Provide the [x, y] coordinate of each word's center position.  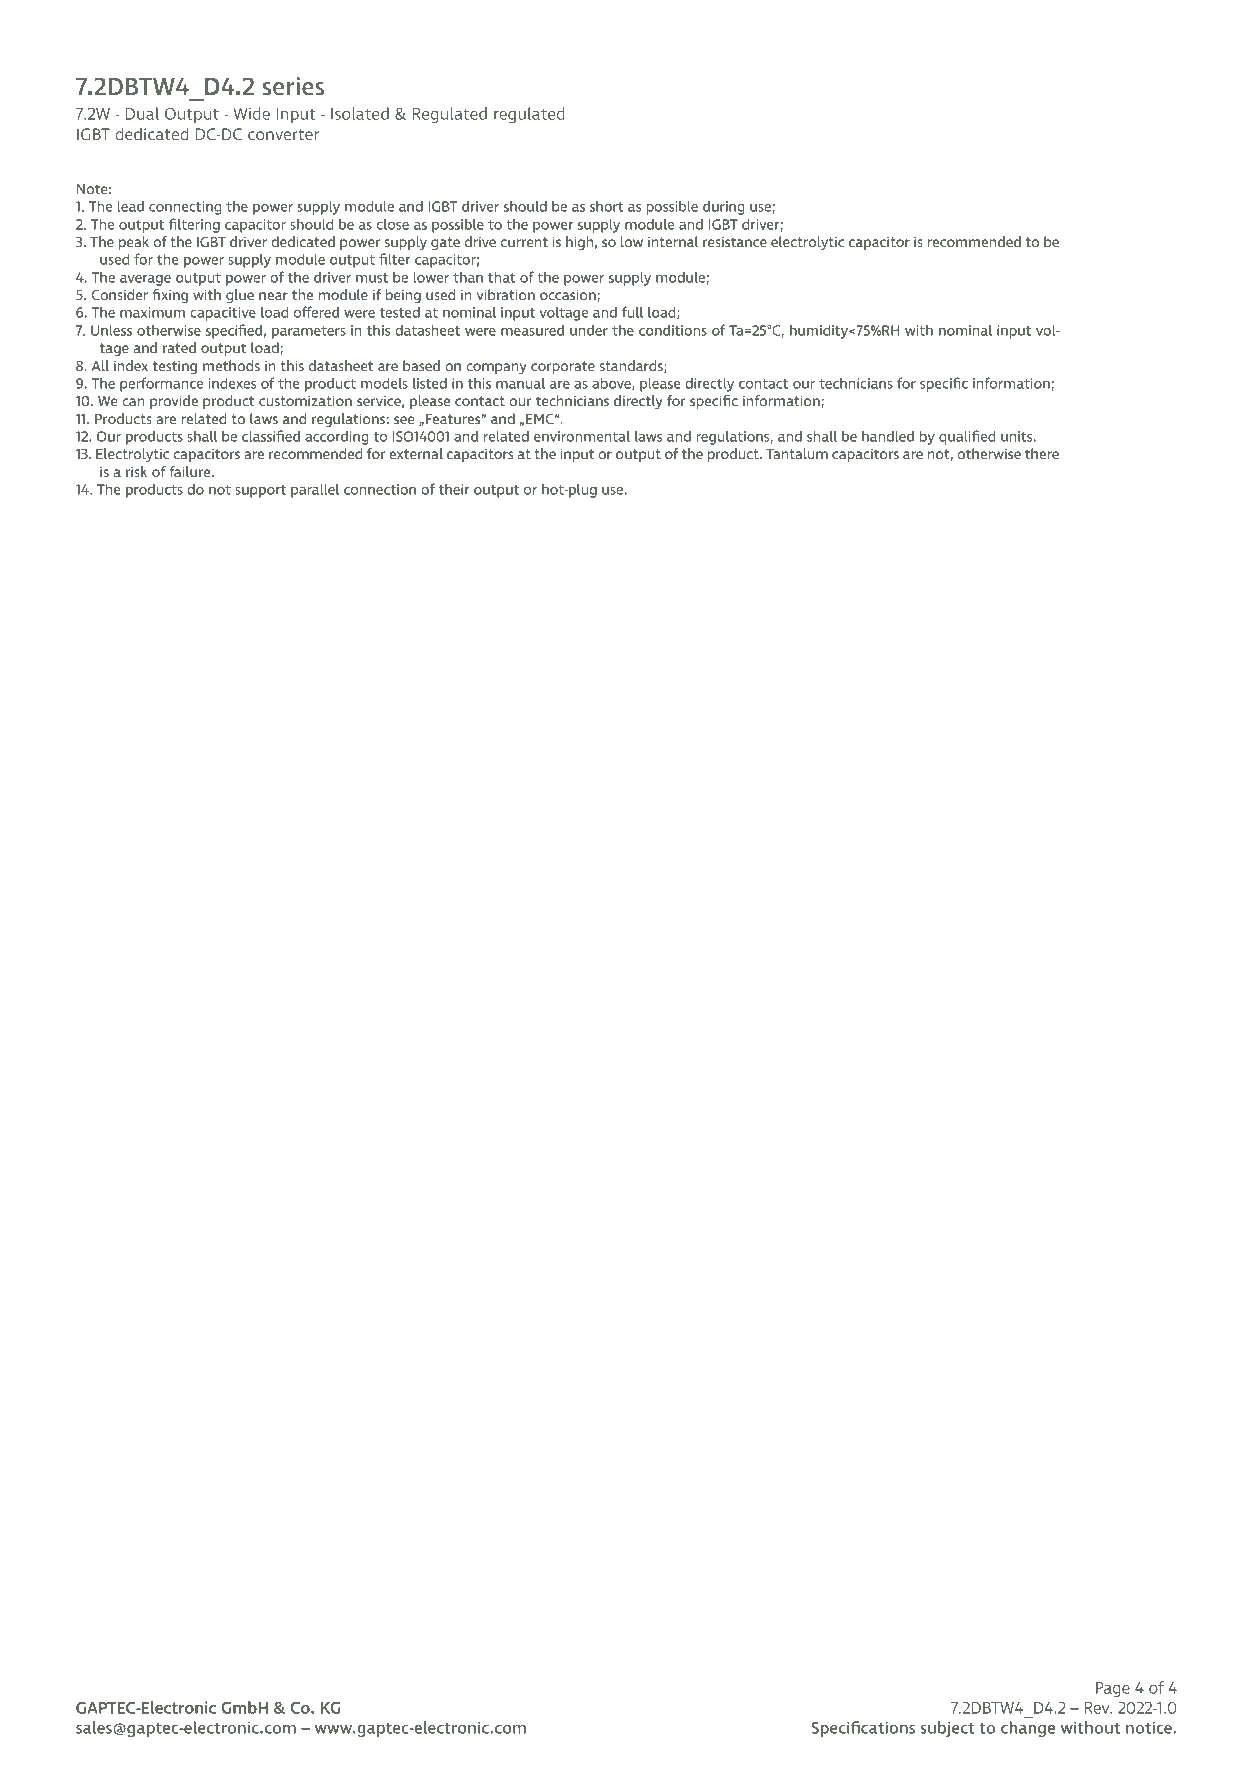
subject [948, 1729]
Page [1113, 1689]
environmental [582, 436]
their [454, 489]
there [1042, 453]
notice [1149, 1727]
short [607, 206]
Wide [252, 113]
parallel [315, 490]
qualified [967, 437]
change [1028, 1729]
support [260, 491]
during [724, 208]
